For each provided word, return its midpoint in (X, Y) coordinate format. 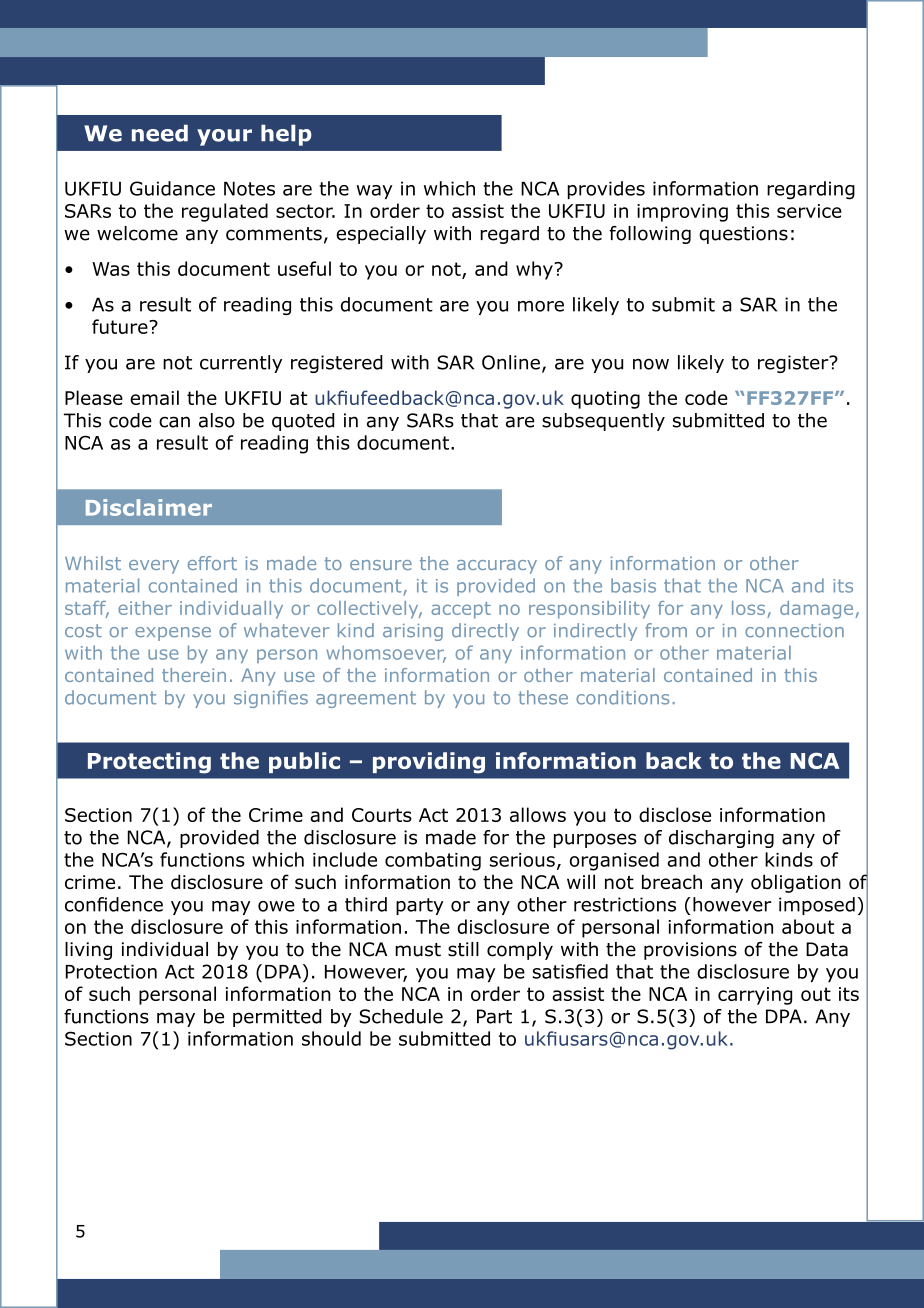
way (374, 192)
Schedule (401, 1016)
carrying (755, 996)
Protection (111, 971)
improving (682, 213)
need (160, 133)
